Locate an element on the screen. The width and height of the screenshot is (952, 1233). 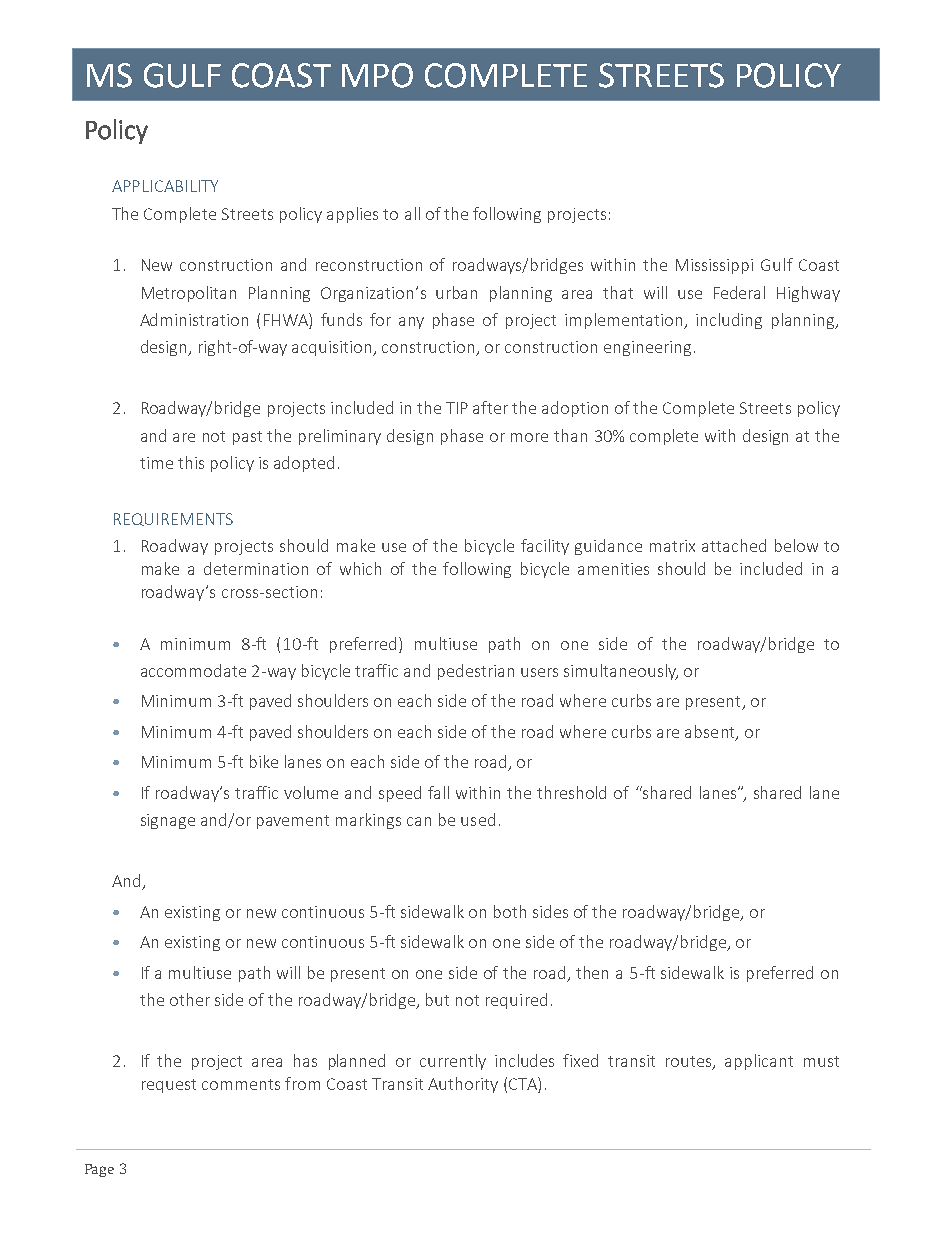
both is located at coordinates (510, 911).
